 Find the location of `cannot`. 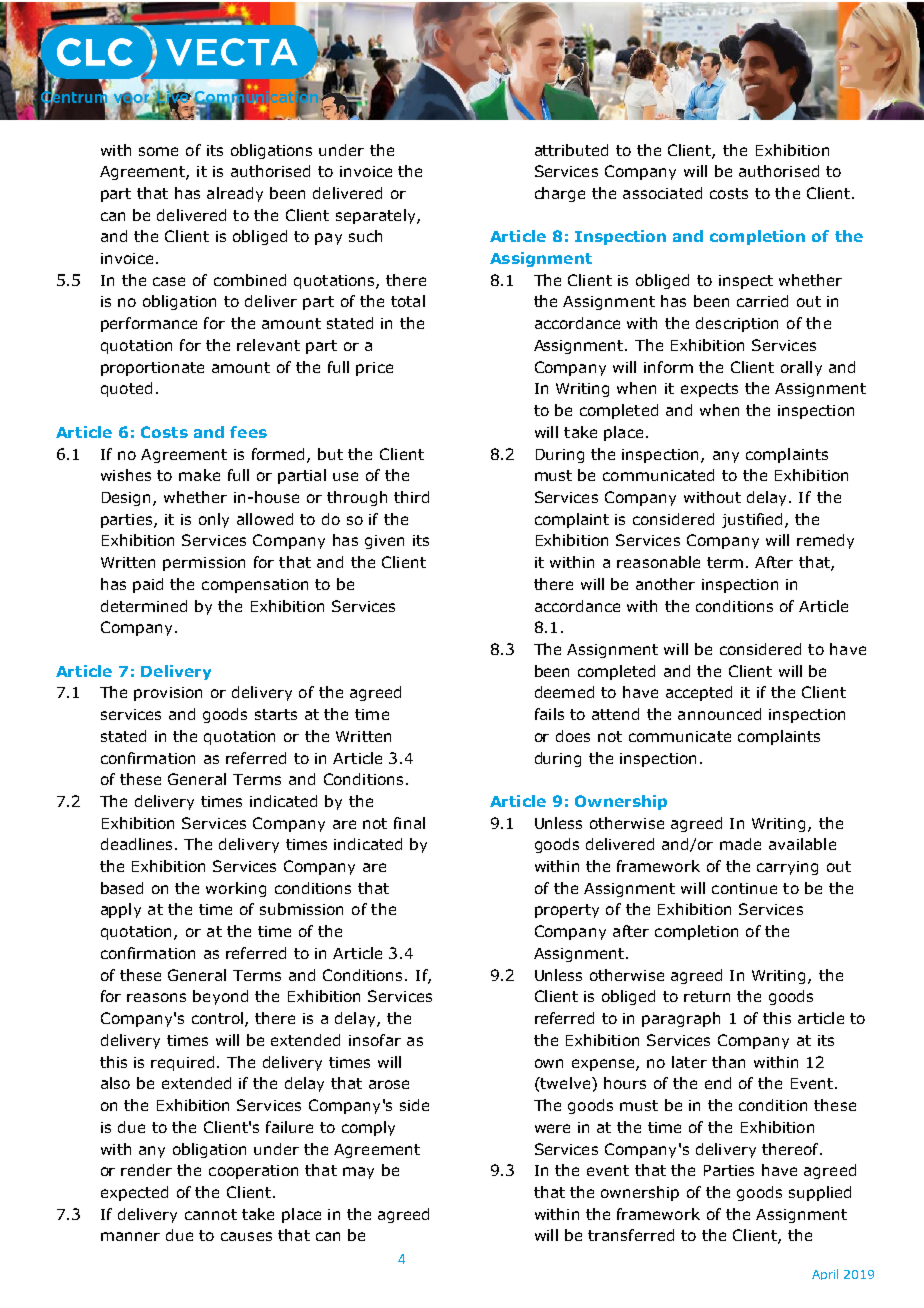

cannot is located at coordinates (211, 1214).
